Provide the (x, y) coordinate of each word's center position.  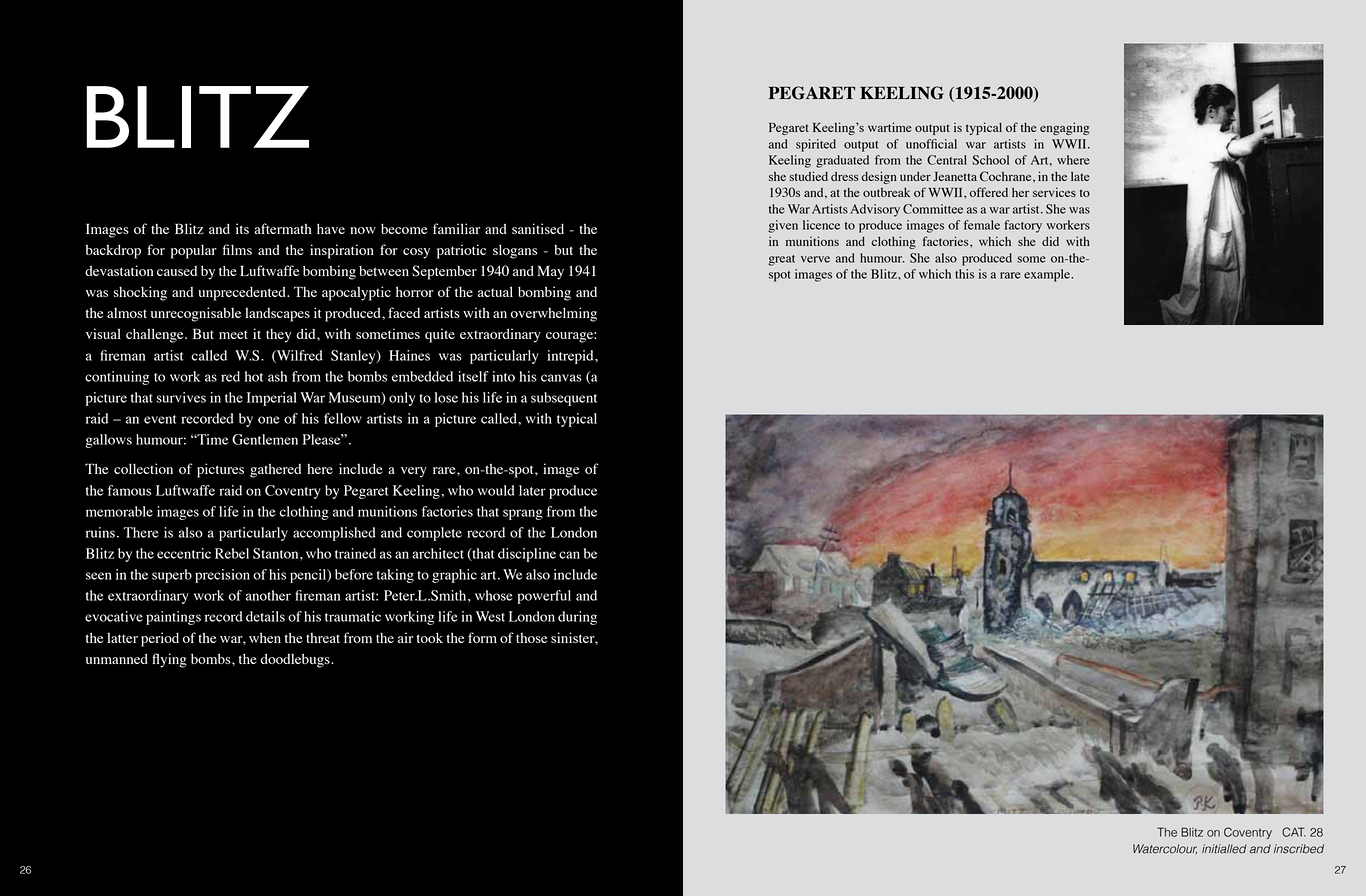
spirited (816, 145)
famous (129, 490)
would (496, 490)
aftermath (283, 228)
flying (169, 660)
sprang (523, 514)
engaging (1065, 128)
